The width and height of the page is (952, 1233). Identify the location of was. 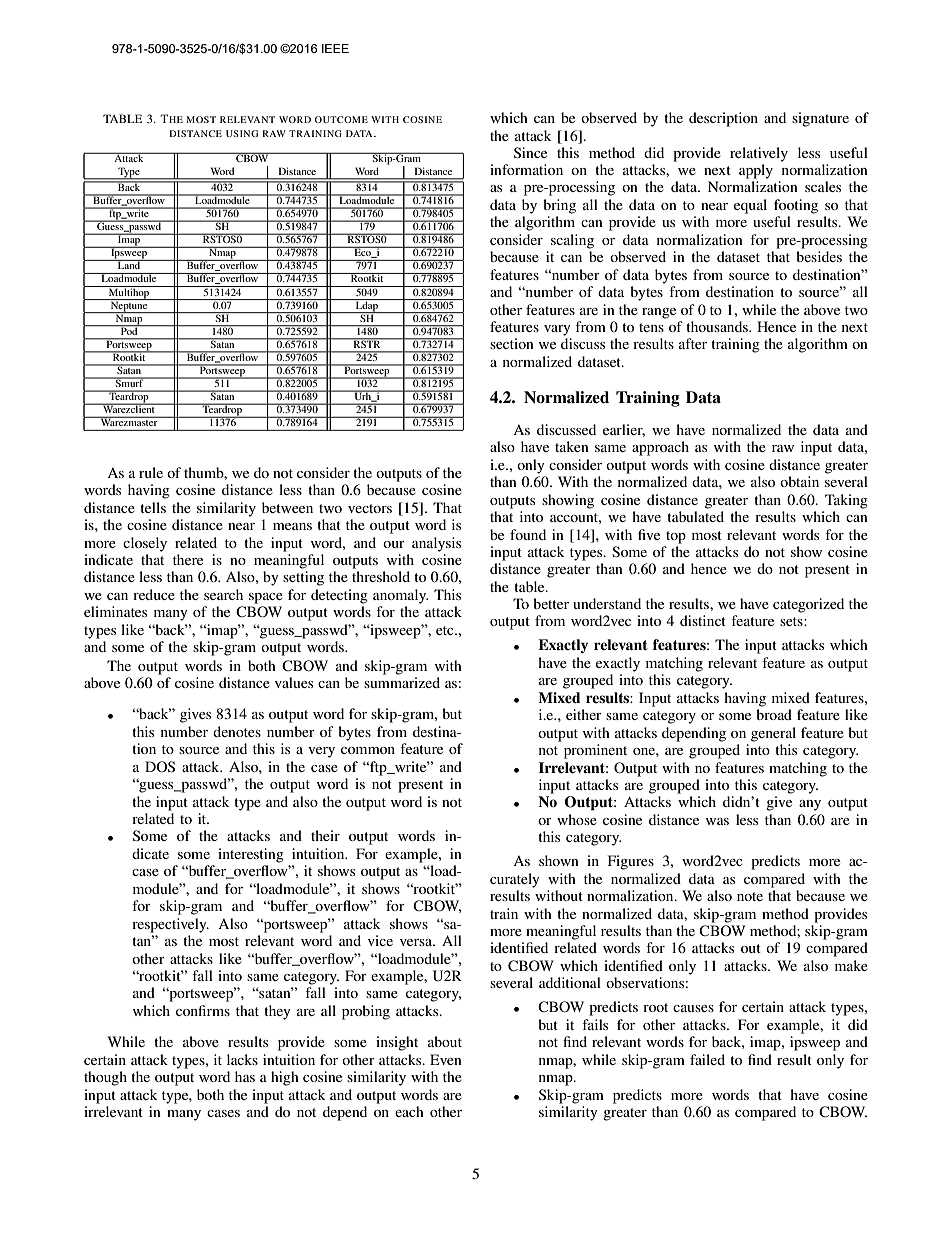
(717, 821).
